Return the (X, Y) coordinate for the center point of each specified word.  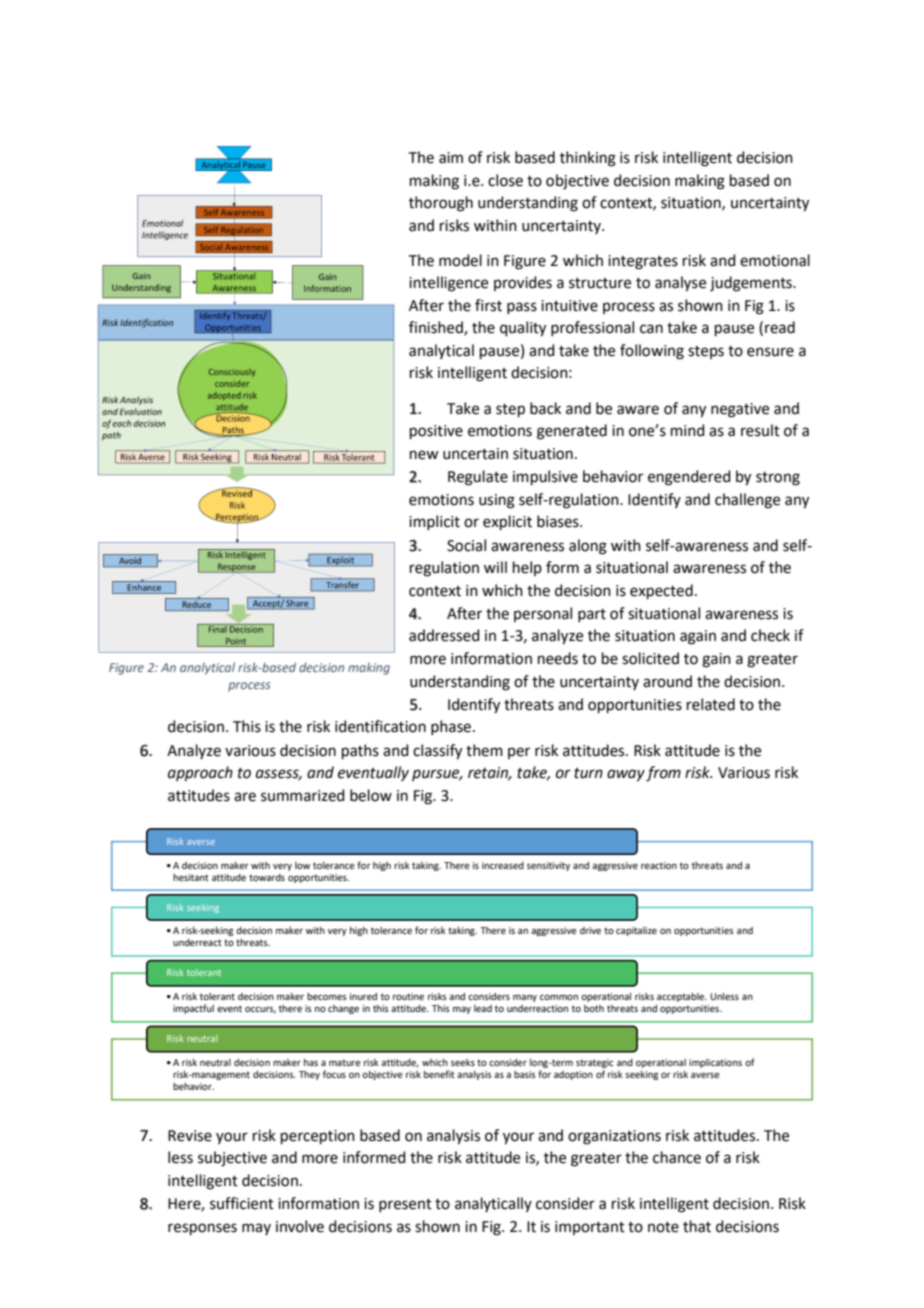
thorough (441, 204)
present (405, 1205)
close (505, 180)
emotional (775, 260)
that (697, 1226)
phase (451, 727)
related (711, 704)
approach (200, 773)
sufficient (242, 1203)
